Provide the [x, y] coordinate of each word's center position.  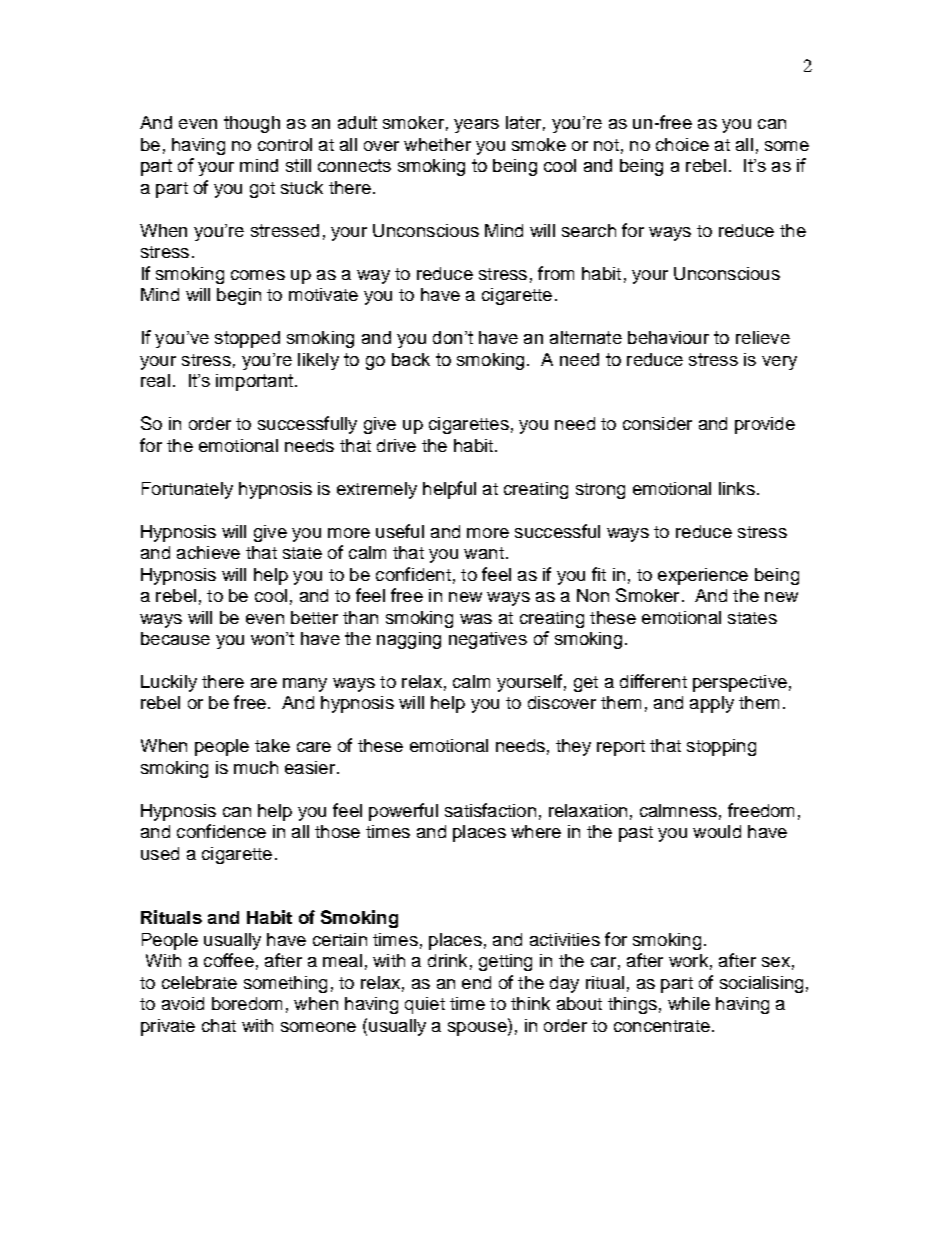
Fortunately [187, 490]
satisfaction [490, 810]
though [252, 124]
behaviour [668, 337]
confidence [221, 831]
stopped [247, 339]
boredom [247, 1003]
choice [682, 144]
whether [437, 144]
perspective [740, 683]
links [737, 488]
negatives [488, 640]
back [411, 359]
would [717, 831]
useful [400, 531]
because [175, 638]
